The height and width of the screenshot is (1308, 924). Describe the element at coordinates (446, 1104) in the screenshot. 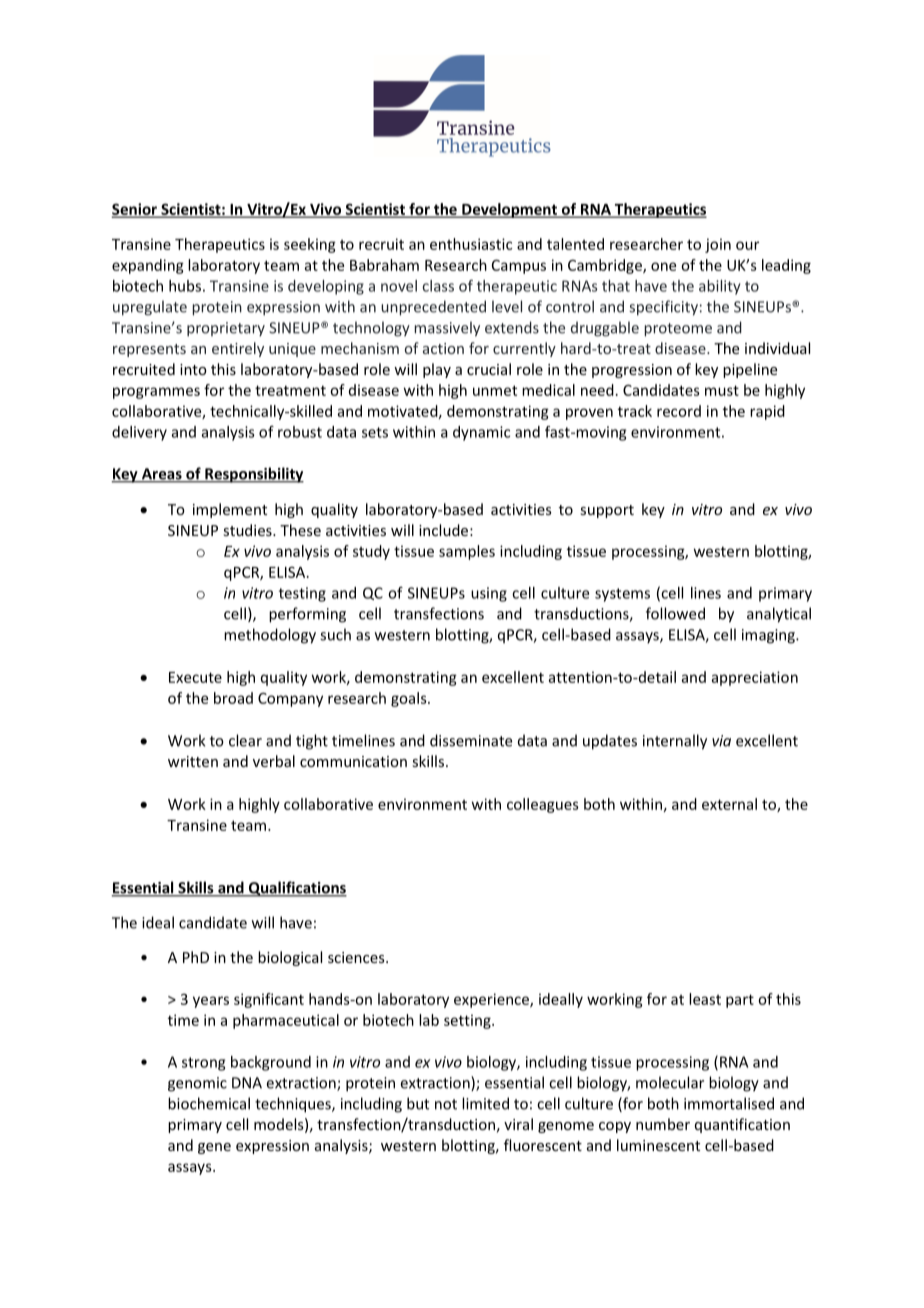

I see `not` at that location.
